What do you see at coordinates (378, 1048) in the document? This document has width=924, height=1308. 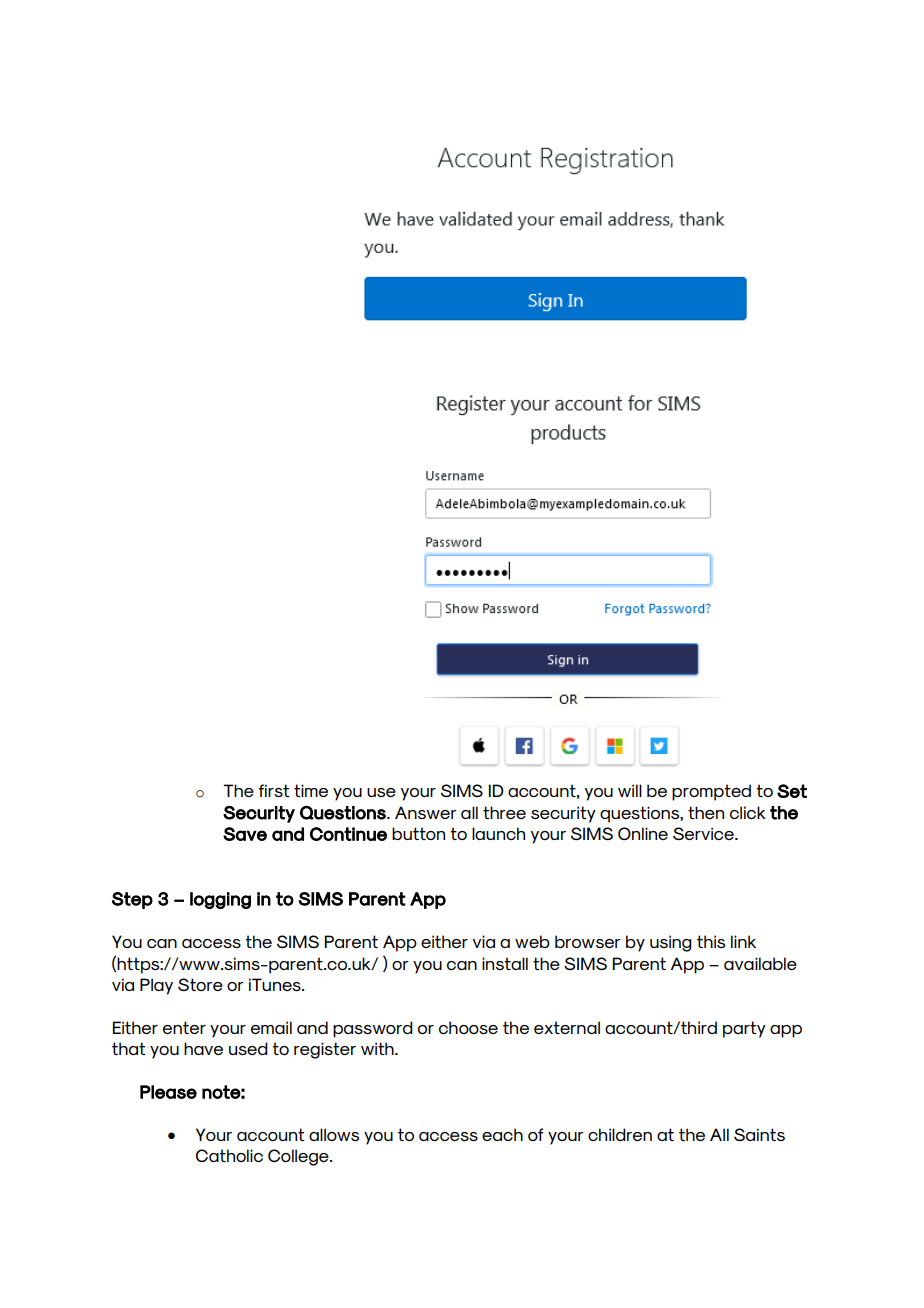 I see `with` at bounding box center [378, 1048].
